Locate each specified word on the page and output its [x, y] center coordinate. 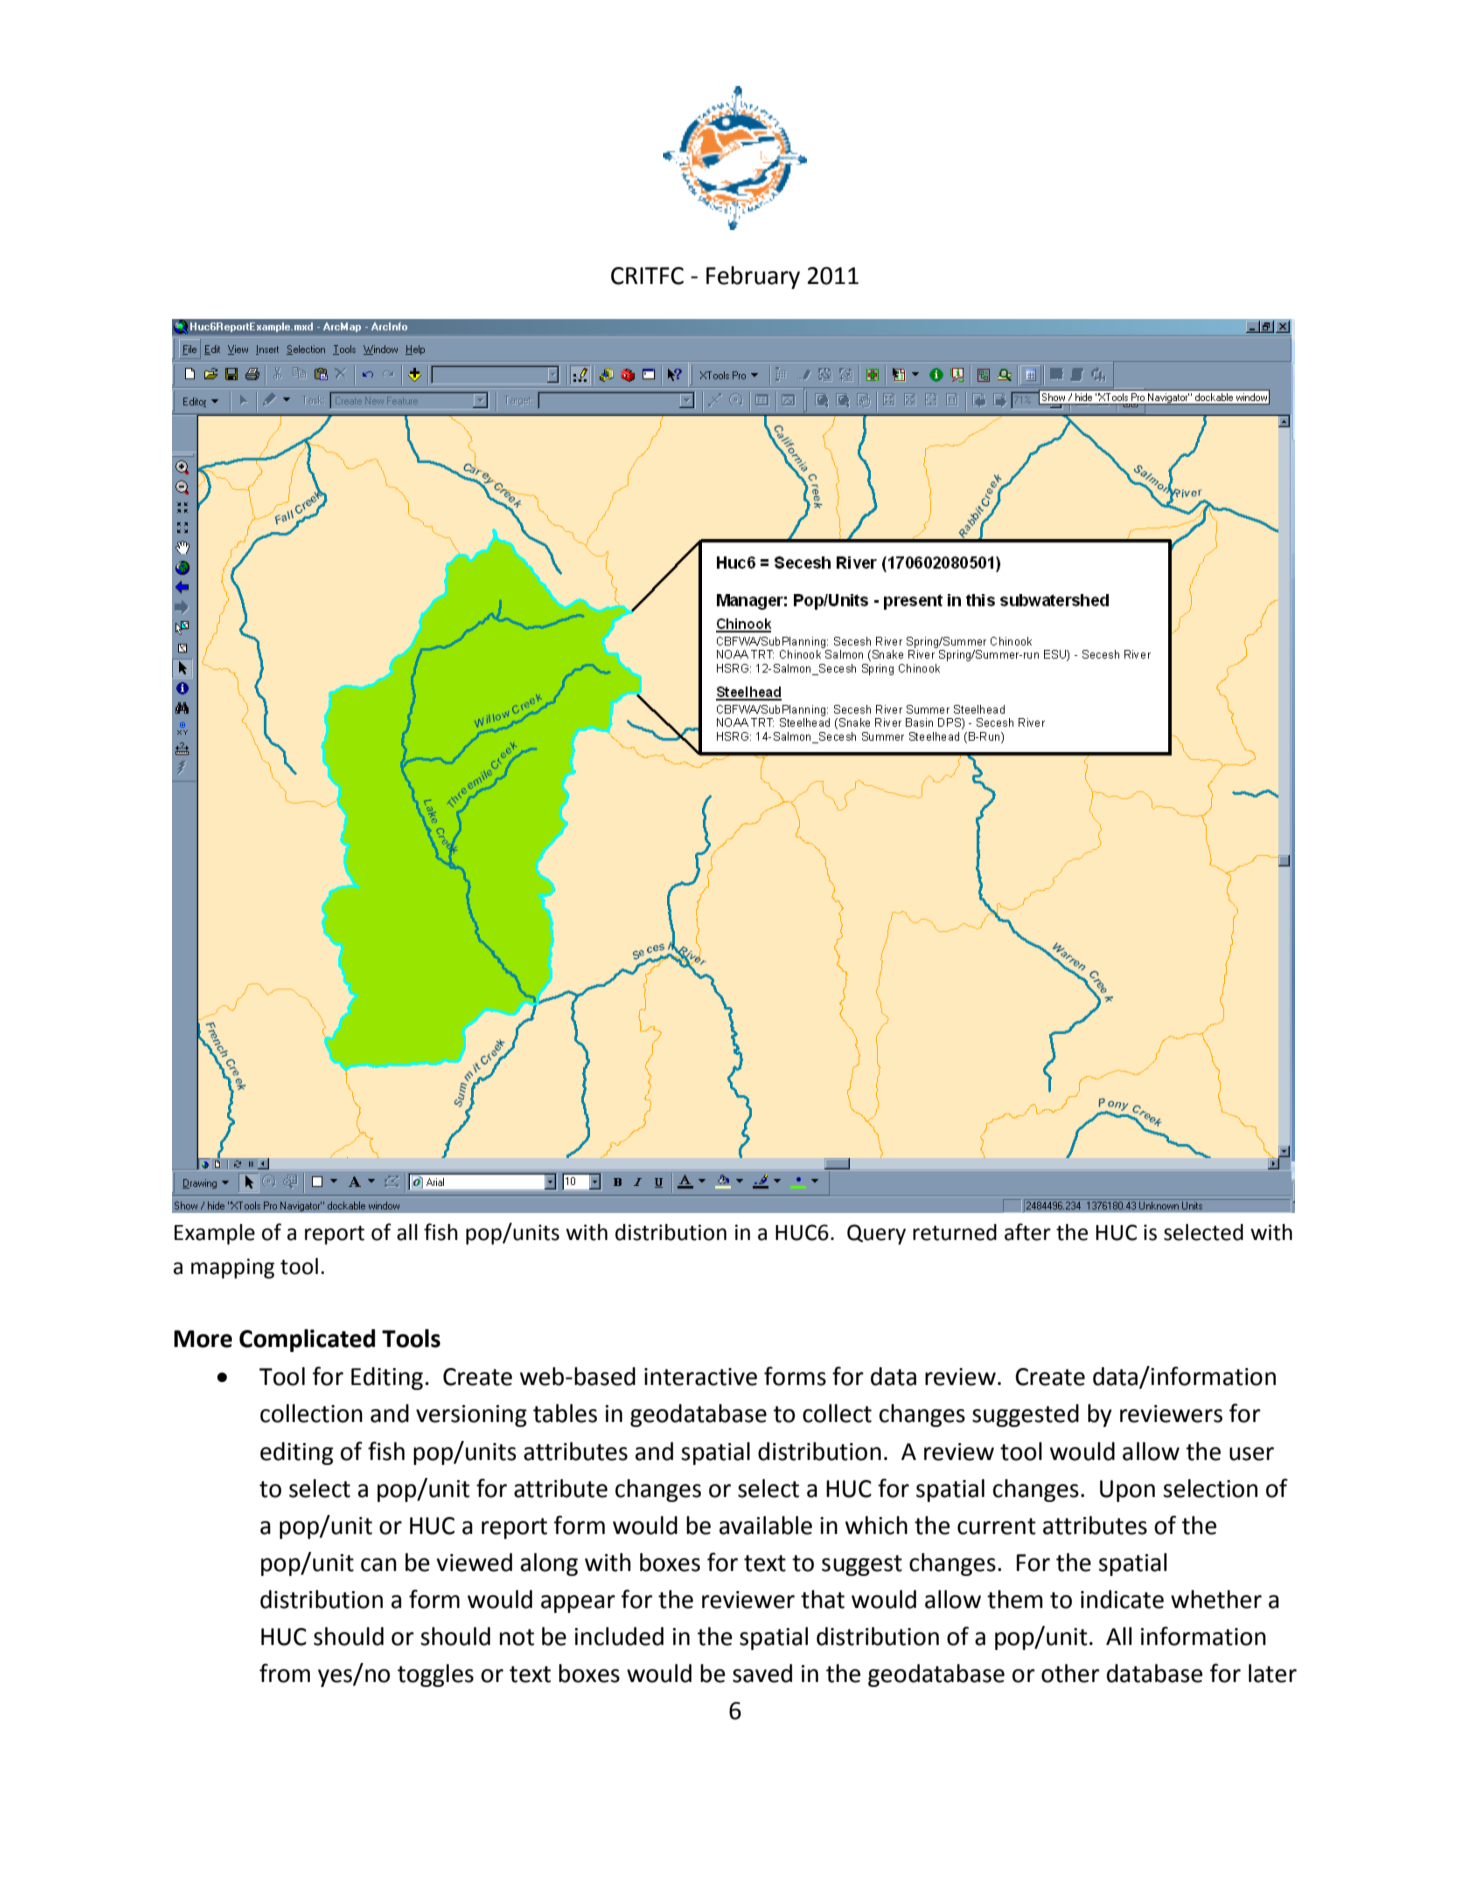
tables [565, 1413]
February [753, 277]
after [1027, 1232]
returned [955, 1232]
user [1251, 1454]
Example [214, 1234]
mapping [233, 1268]
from [284, 1673]
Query [876, 1234]
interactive [700, 1377]
